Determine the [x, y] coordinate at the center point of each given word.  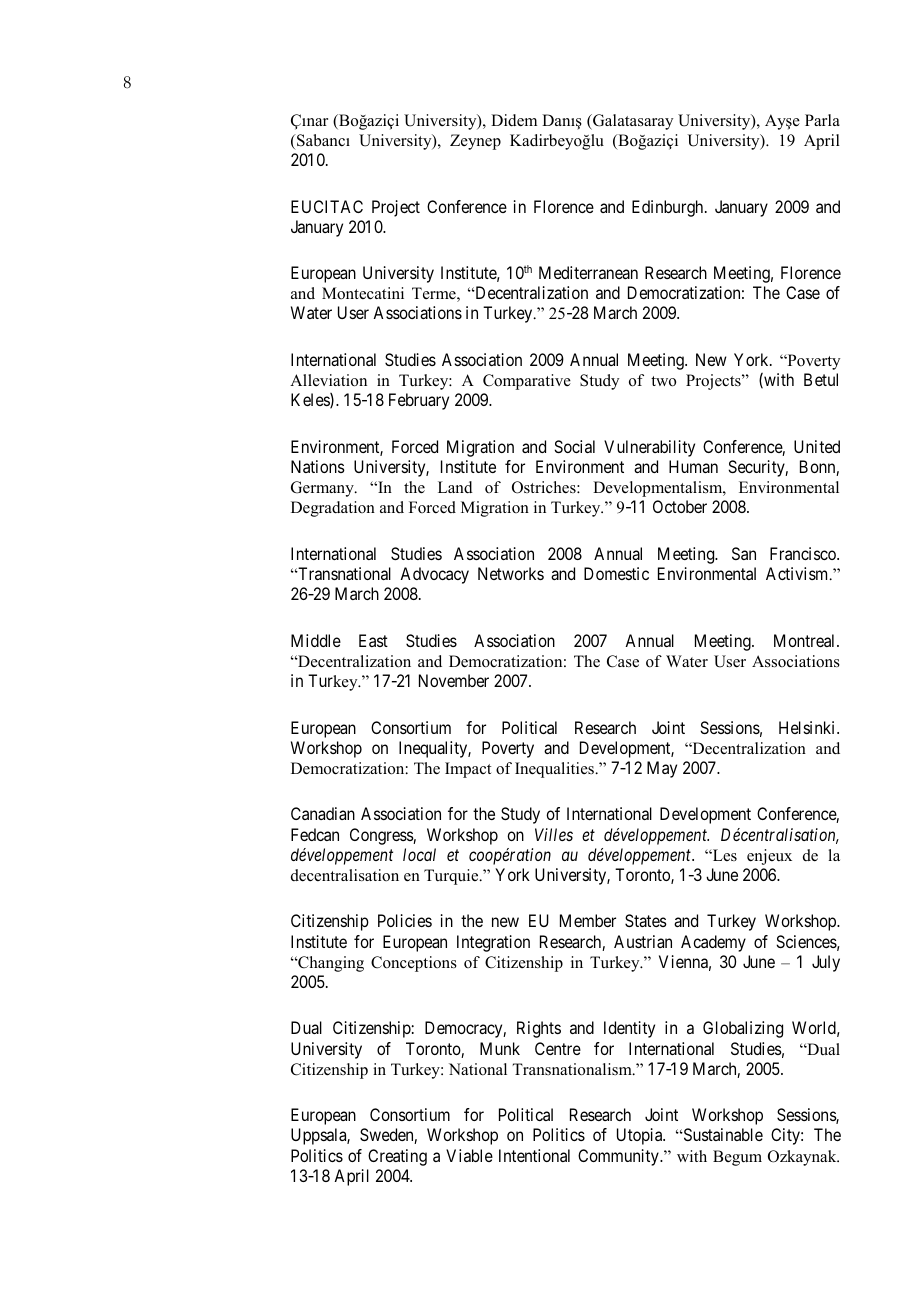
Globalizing [743, 1029]
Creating [397, 1157]
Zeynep [475, 142]
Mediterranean [588, 272]
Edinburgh [669, 208]
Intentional [534, 1155]
